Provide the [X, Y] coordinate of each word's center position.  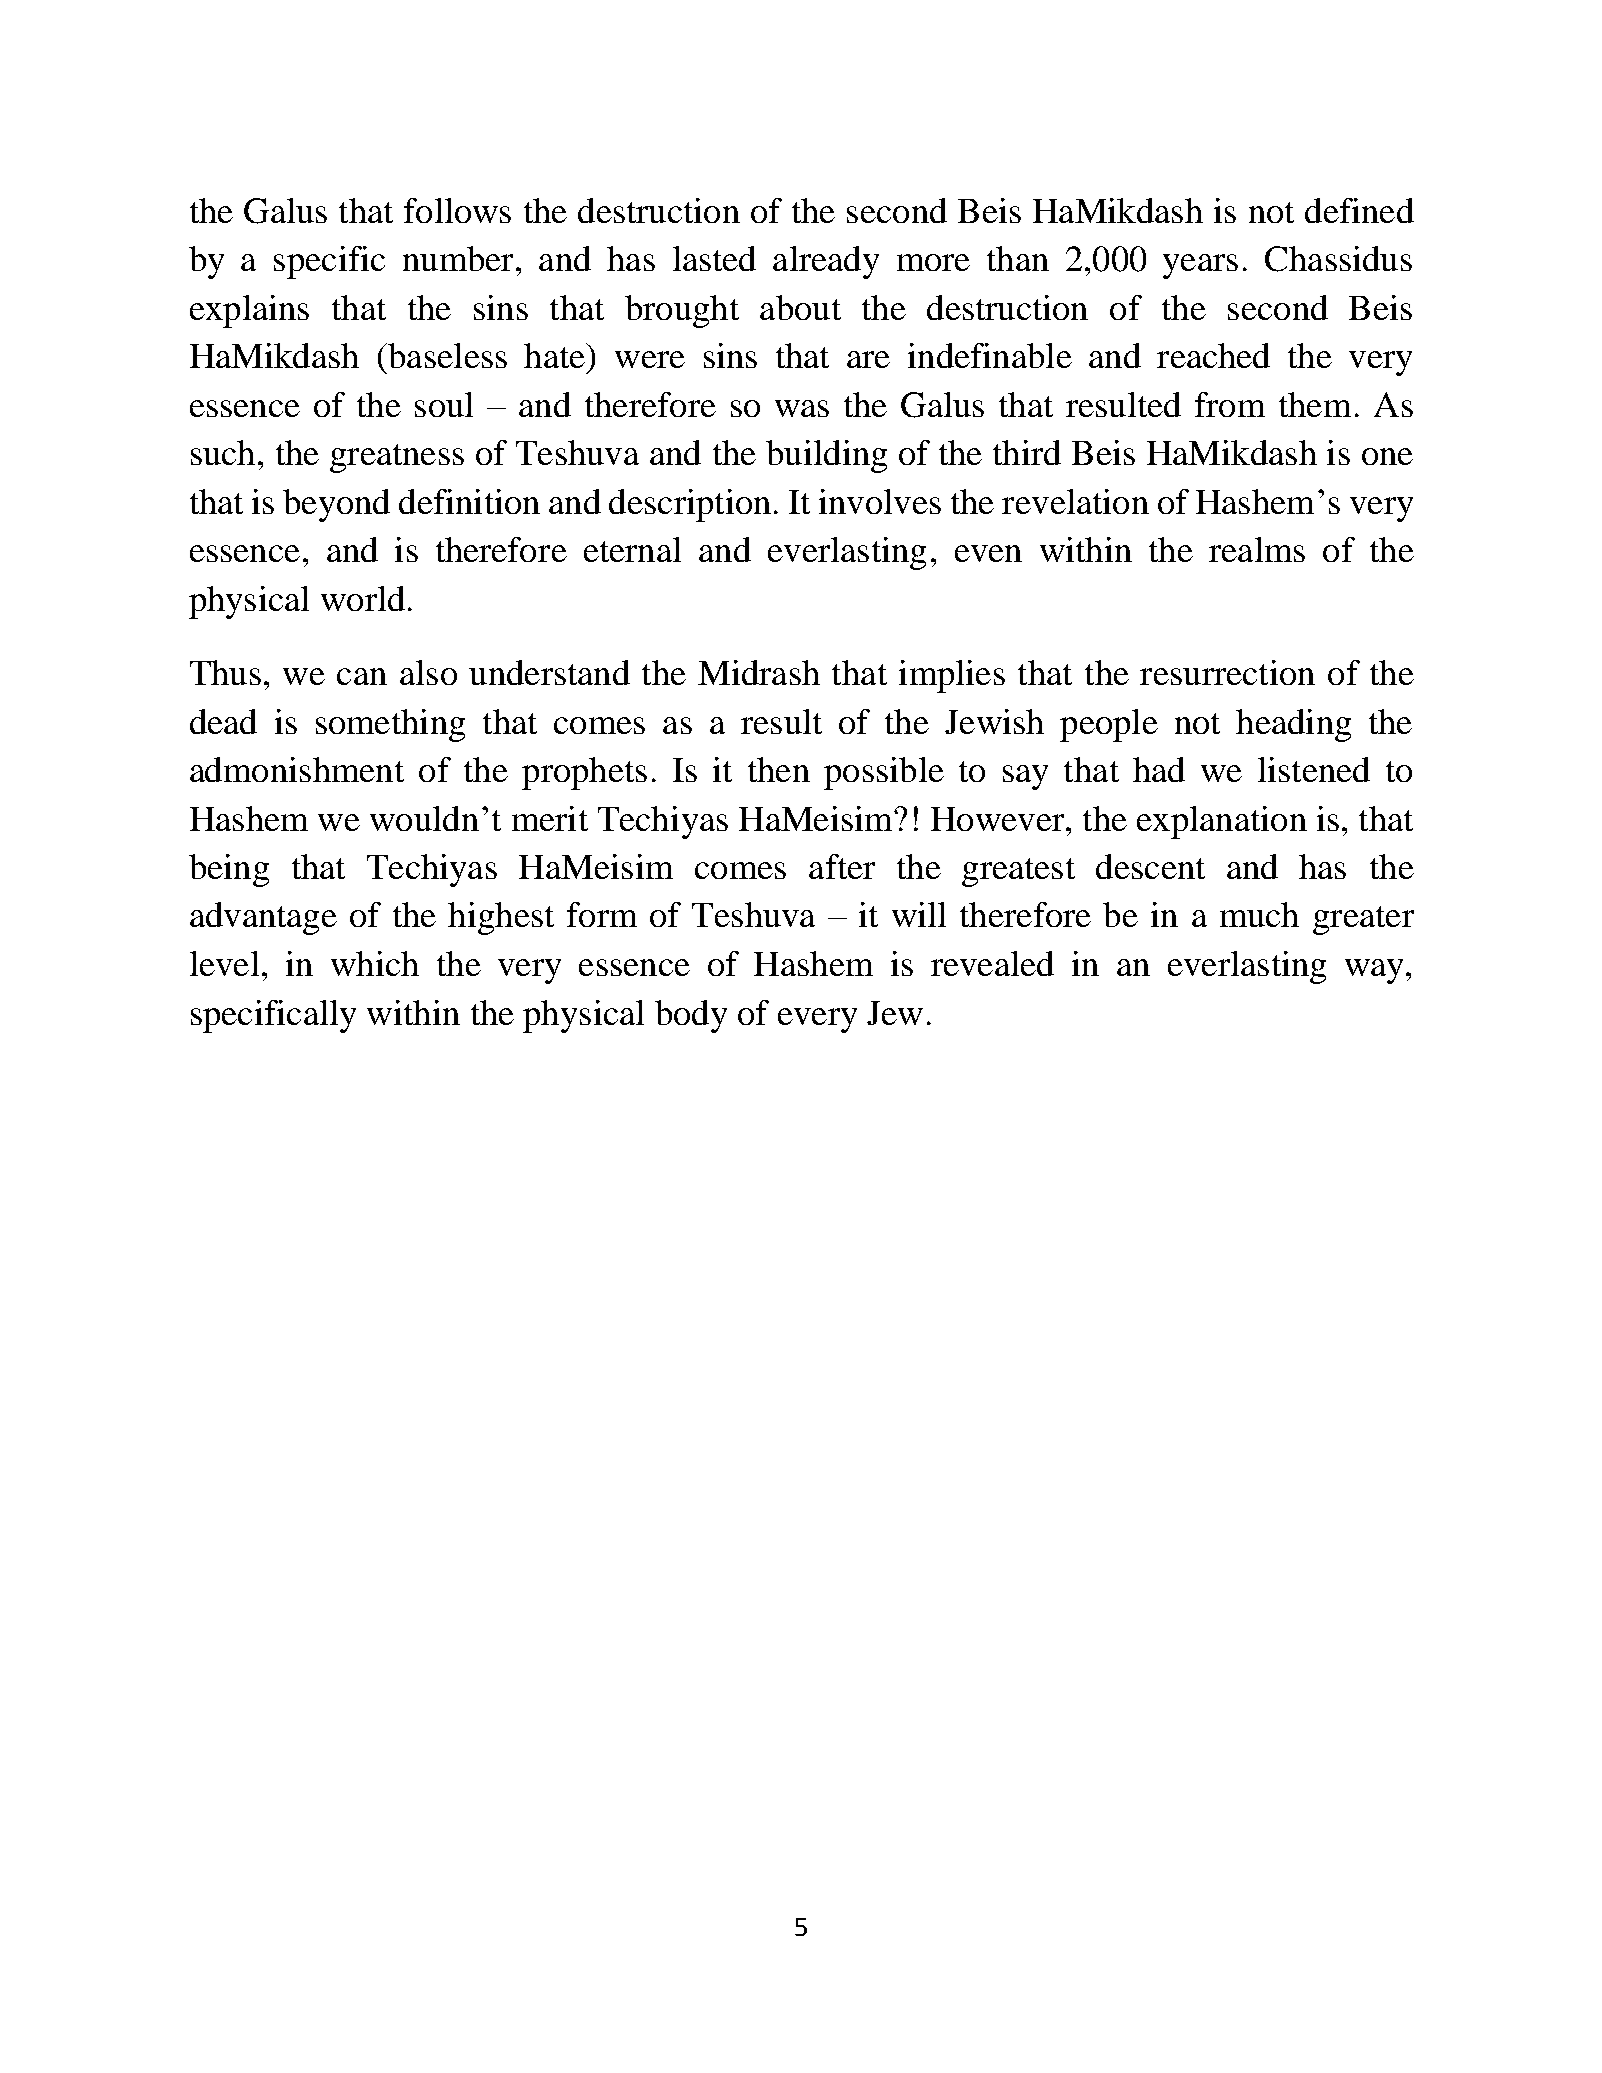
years [1200, 266]
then [779, 769]
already [826, 262]
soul [444, 404]
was [802, 408]
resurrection [1227, 672]
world [363, 598]
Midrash [759, 672]
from [1230, 404]
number [458, 258]
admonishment [297, 769]
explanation [1222, 822]
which [375, 963]
